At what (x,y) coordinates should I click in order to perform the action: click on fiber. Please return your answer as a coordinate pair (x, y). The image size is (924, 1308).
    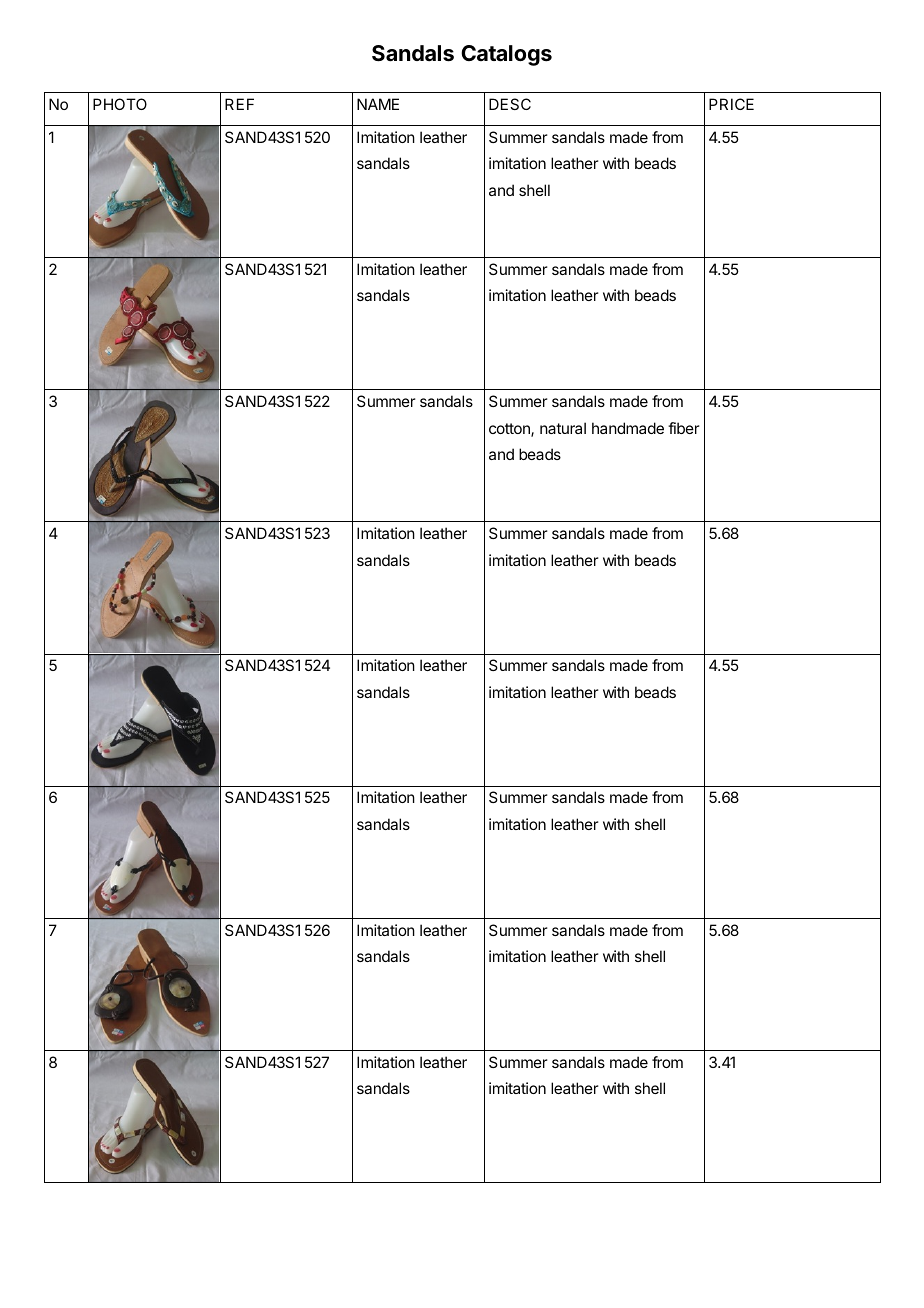
    Looking at the image, I should click on (684, 428).
